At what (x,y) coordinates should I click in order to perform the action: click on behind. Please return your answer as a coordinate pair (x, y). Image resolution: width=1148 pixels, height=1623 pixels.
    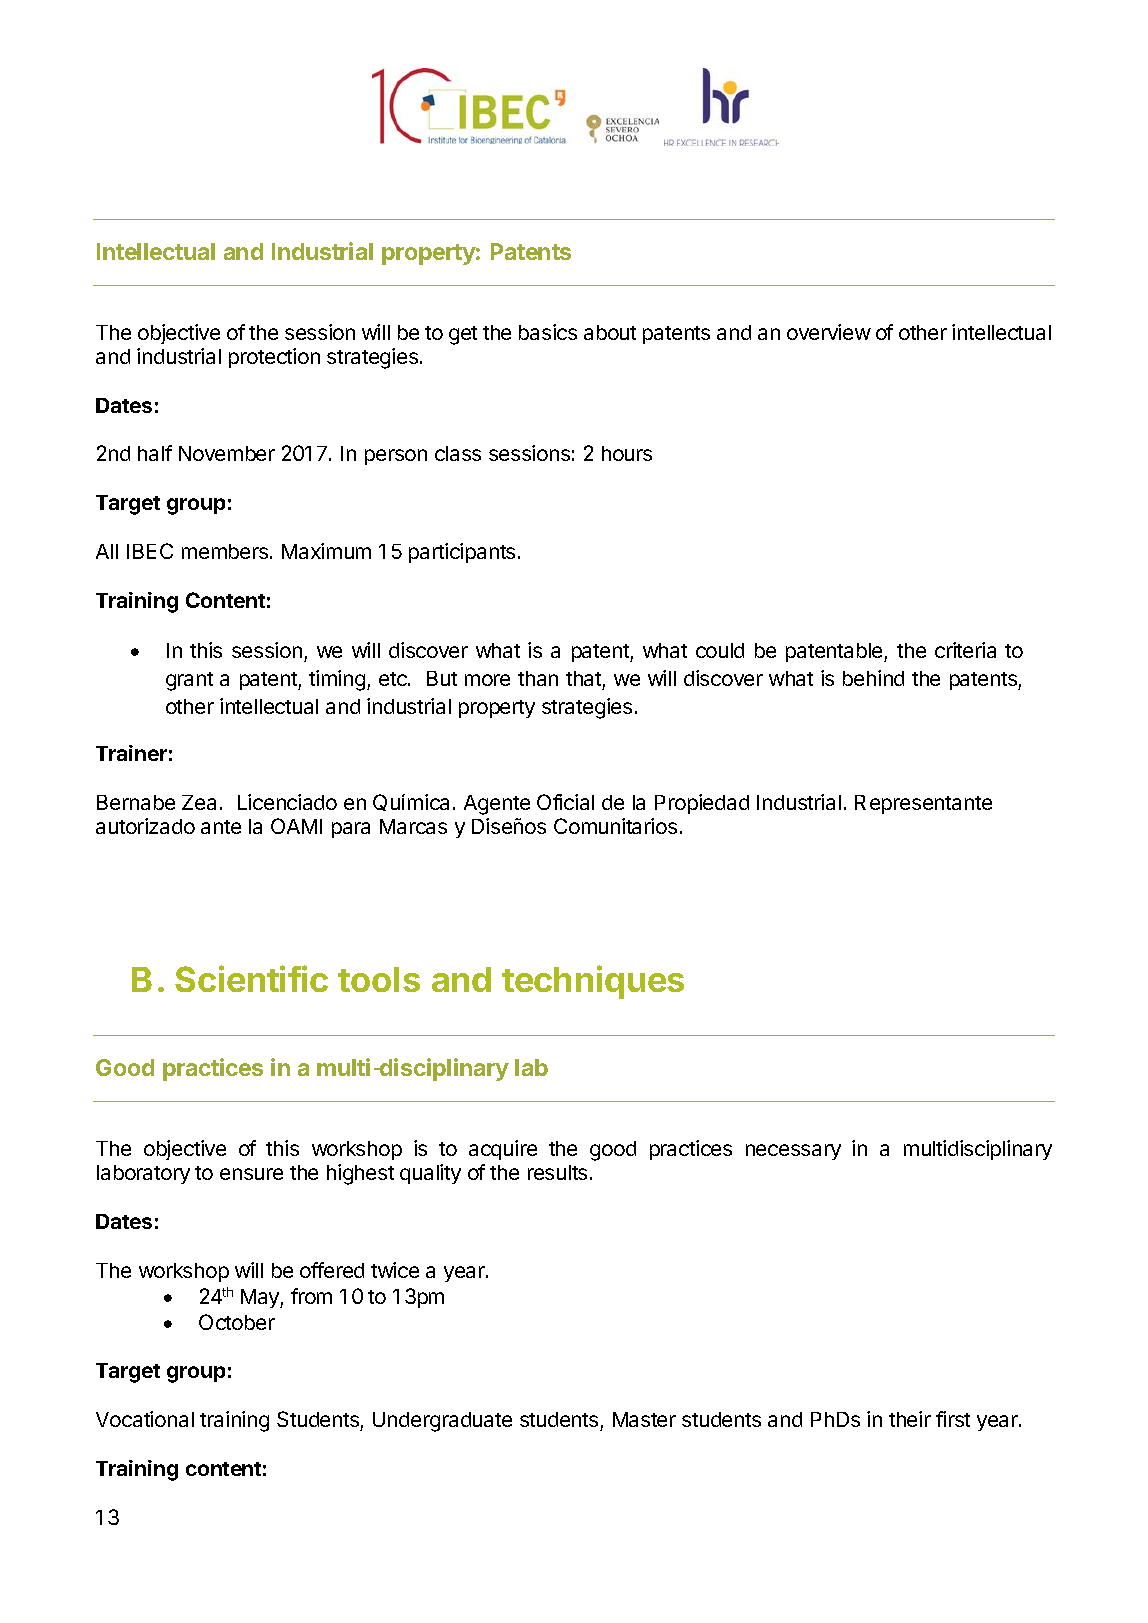
    Looking at the image, I should click on (873, 678).
